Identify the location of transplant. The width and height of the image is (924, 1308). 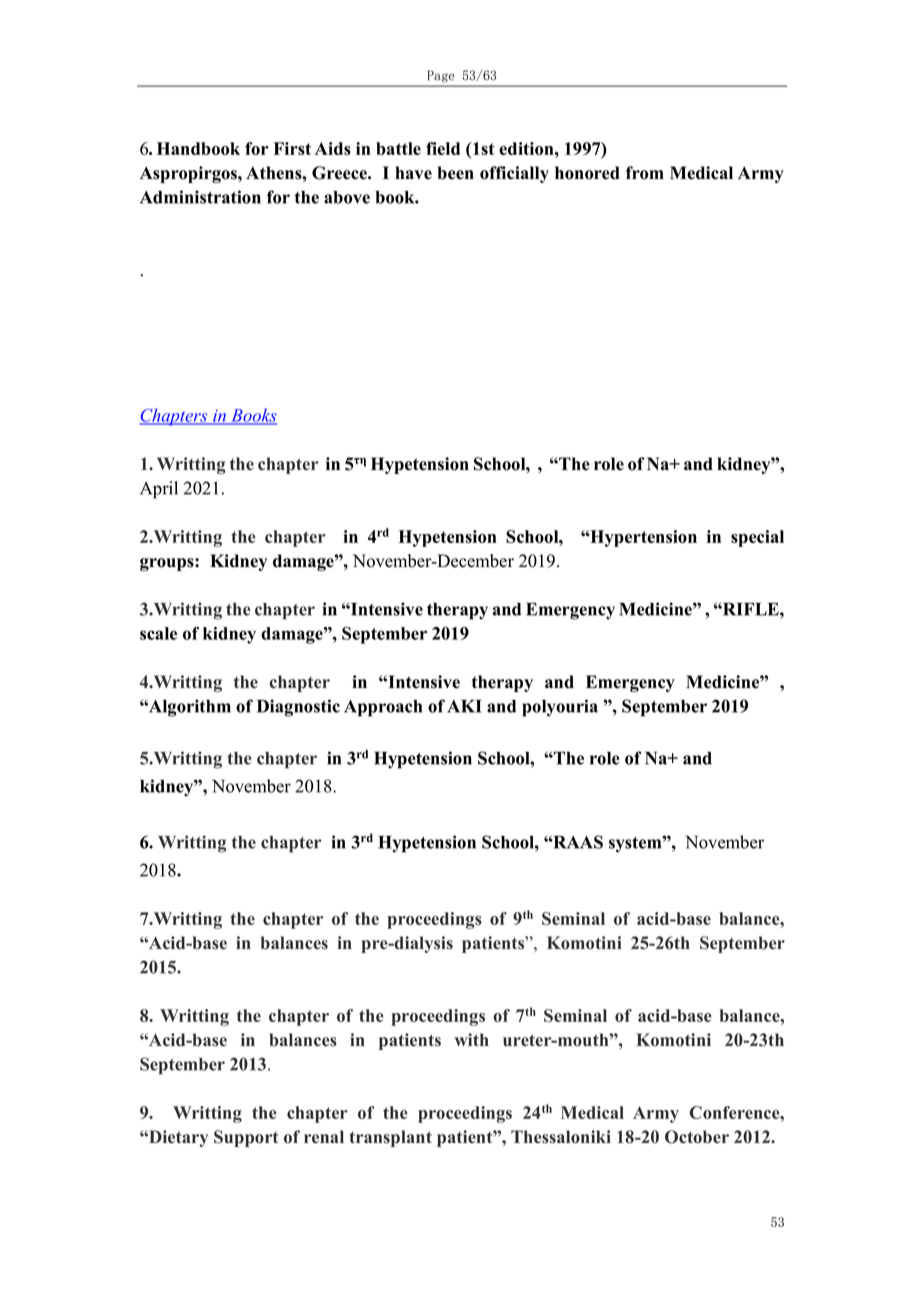
(390, 1138).
